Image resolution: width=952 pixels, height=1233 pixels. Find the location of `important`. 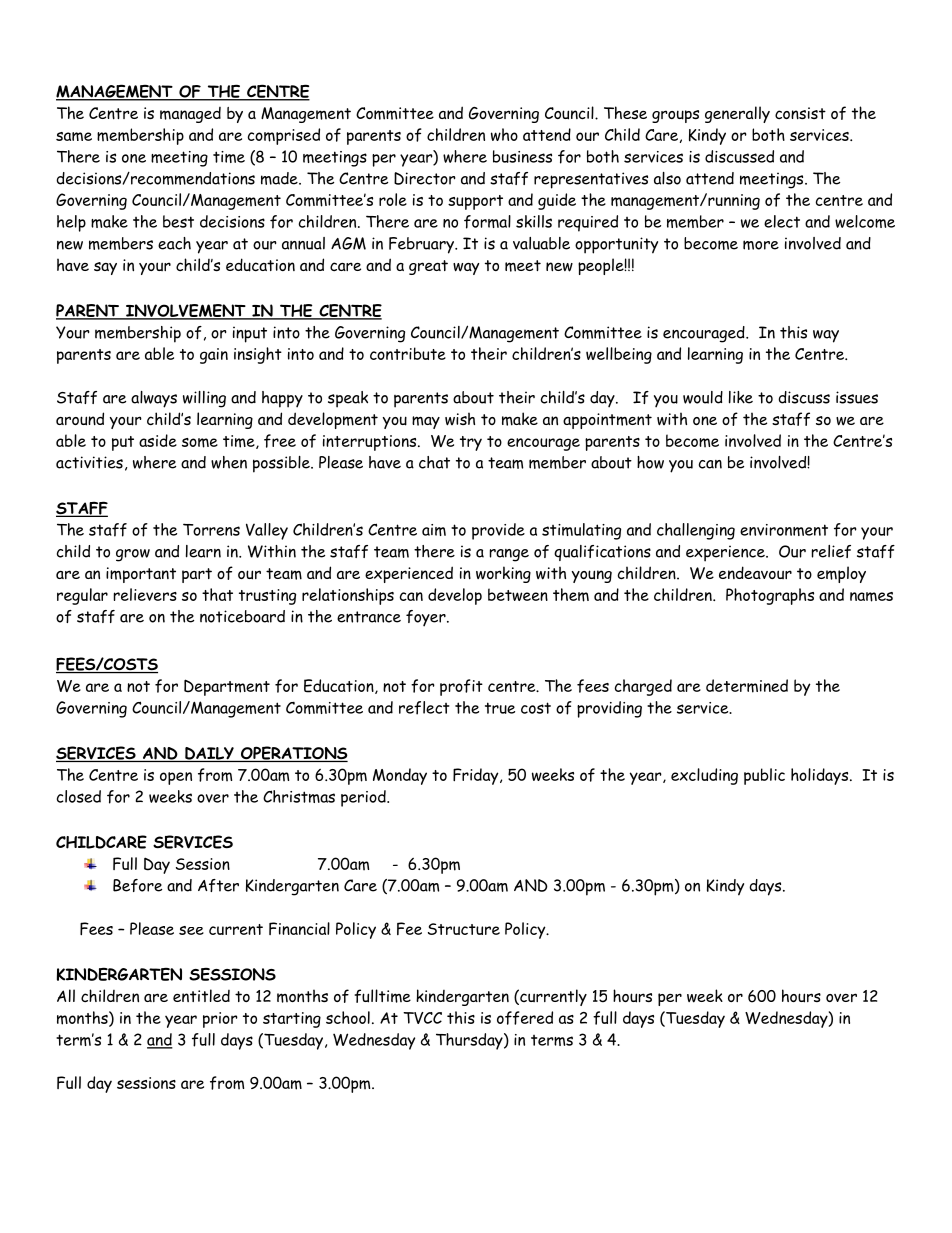

important is located at coordinates (141, 575).
